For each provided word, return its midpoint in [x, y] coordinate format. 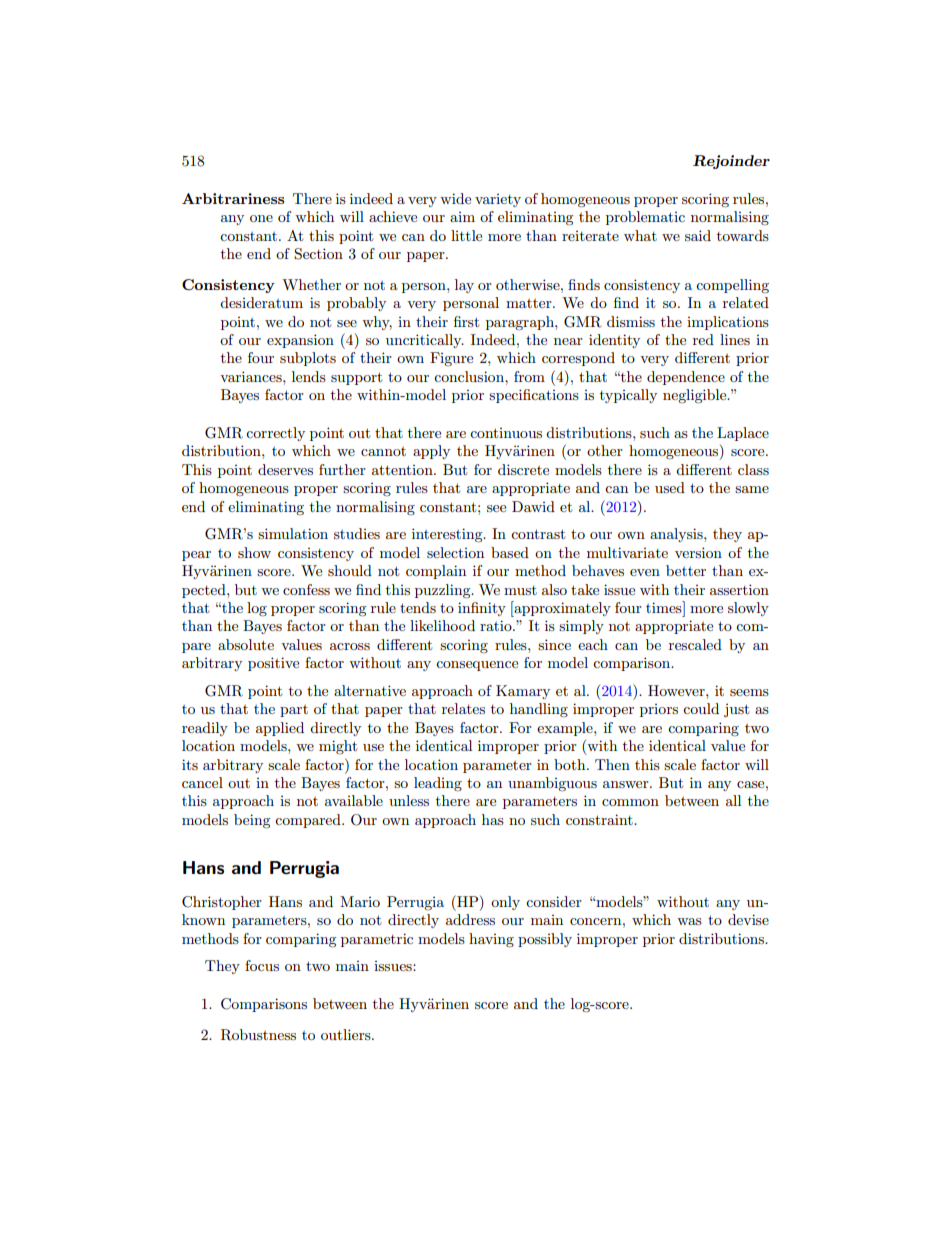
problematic [645, 218]
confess [306, 589]
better [686, 570]
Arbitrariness [233, 198]
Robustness [258, 1035]
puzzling [444, 591]
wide [455, 198]
